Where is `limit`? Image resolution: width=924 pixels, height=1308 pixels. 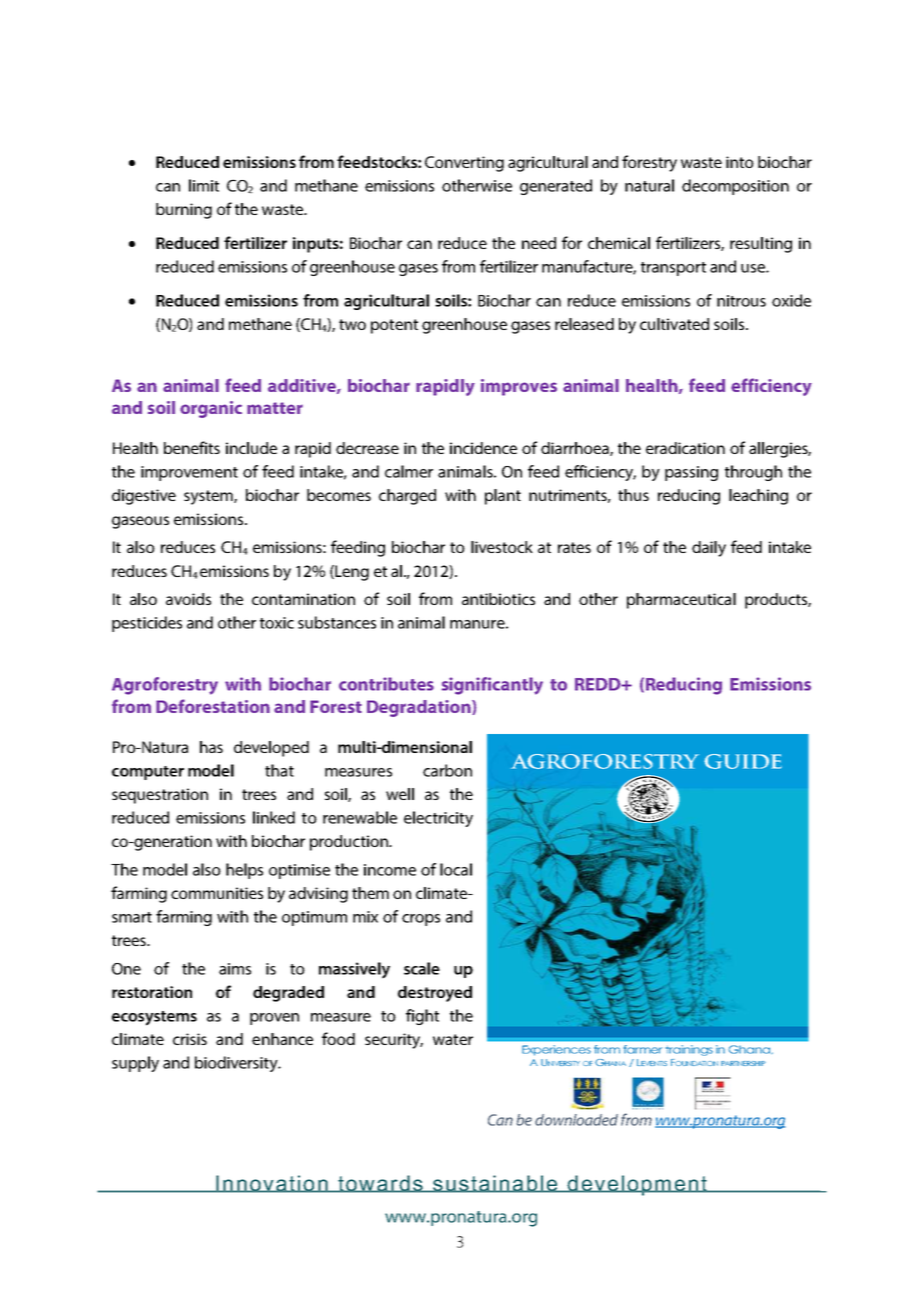 limit is located at coordinates (204, 185).
